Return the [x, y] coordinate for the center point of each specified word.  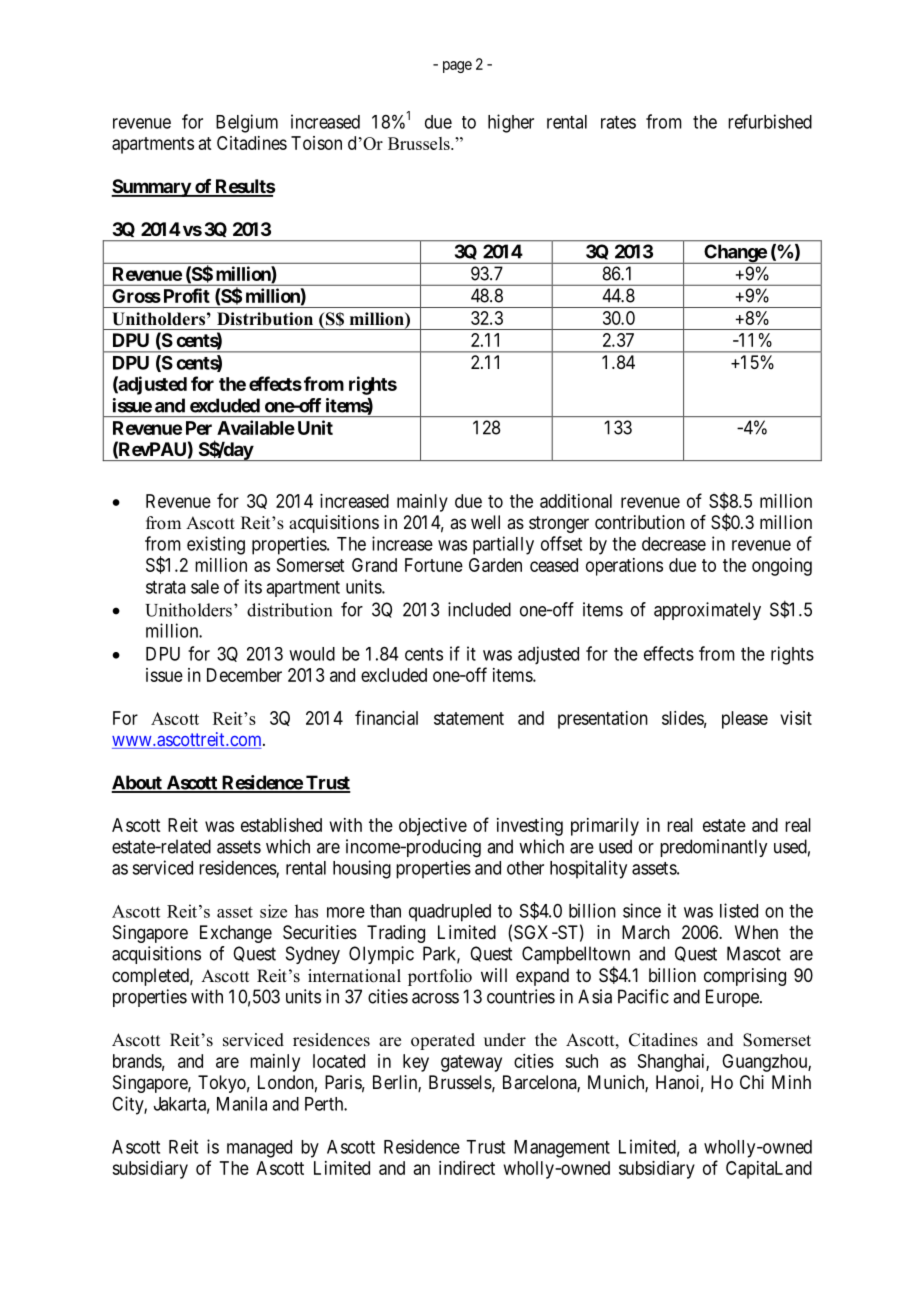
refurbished [770, 121]
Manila [242, 1103]
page [457, 67]
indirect [467, 1168]
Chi [752, 1082]
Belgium [247, 123]
